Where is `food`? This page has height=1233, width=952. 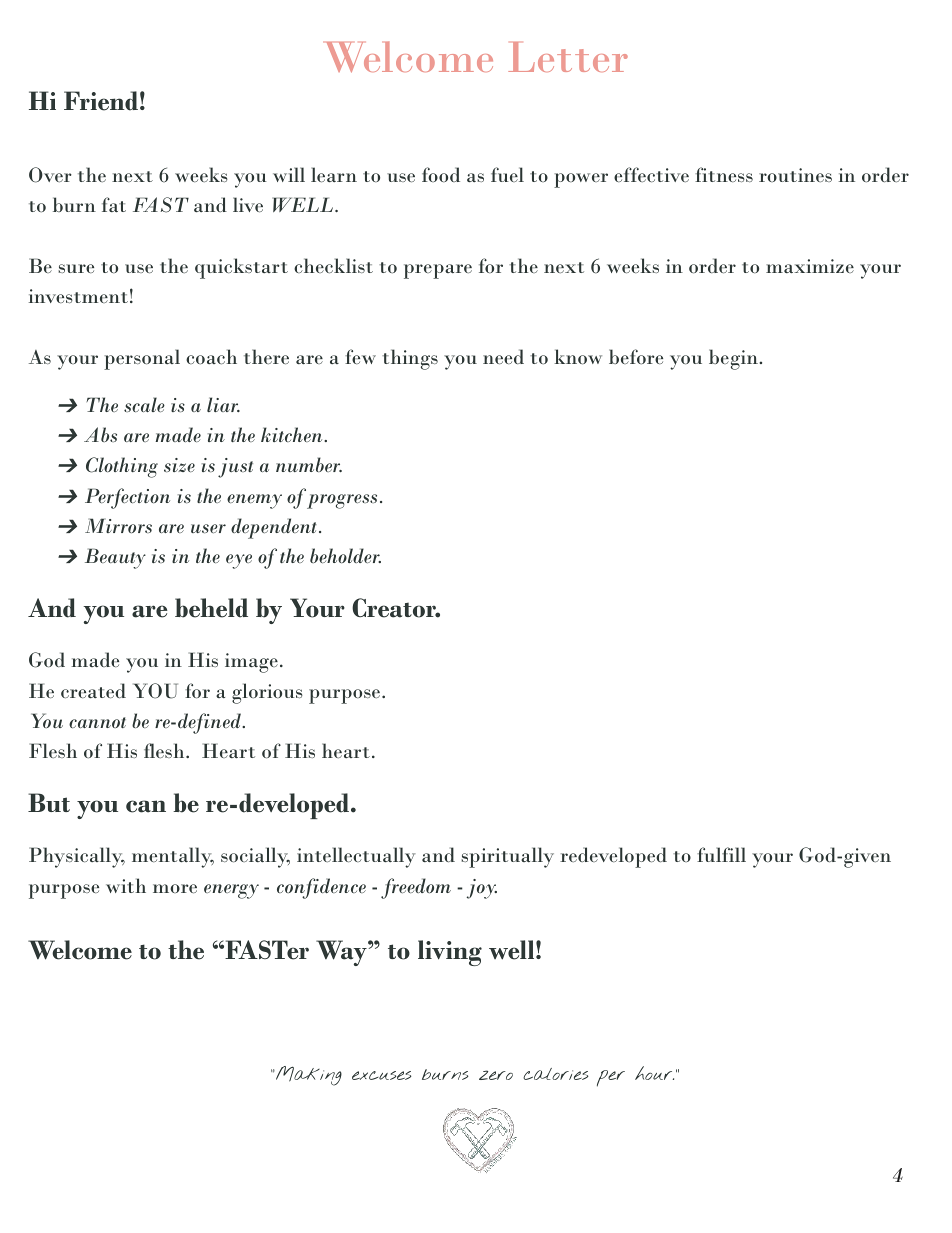
food is located at coordinates (441, 174).
